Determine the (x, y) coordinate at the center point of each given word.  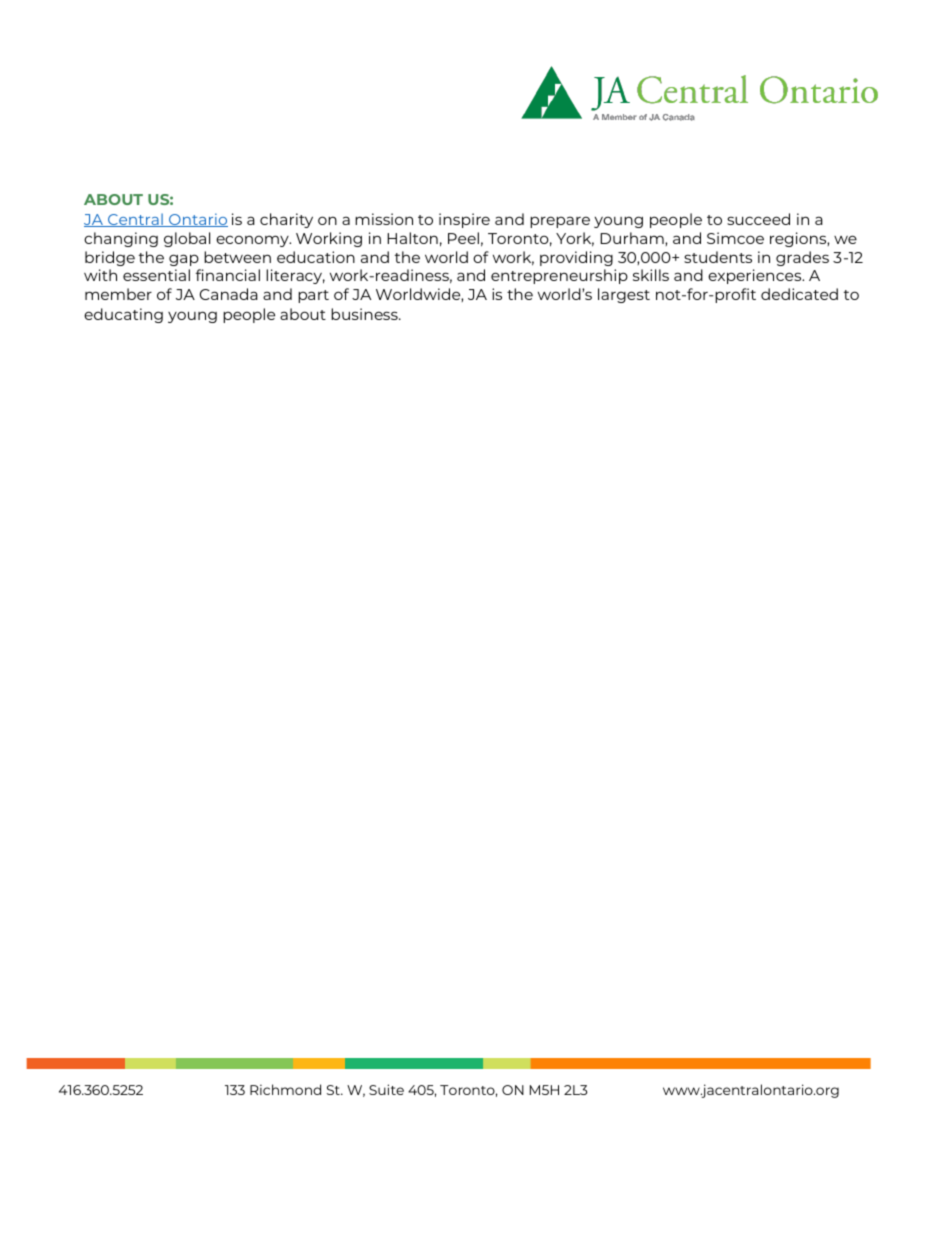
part (313, 296)
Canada (229, 294)
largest (624, 295)
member (118, 294)
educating (123, 315)
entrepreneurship (559, 276)
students (718, 257)
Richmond (285, 1089)
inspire (464, 220)
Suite (386, 1089)
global (187, 239)
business (365, 314)
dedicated (799, 294)
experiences (756, 276)
